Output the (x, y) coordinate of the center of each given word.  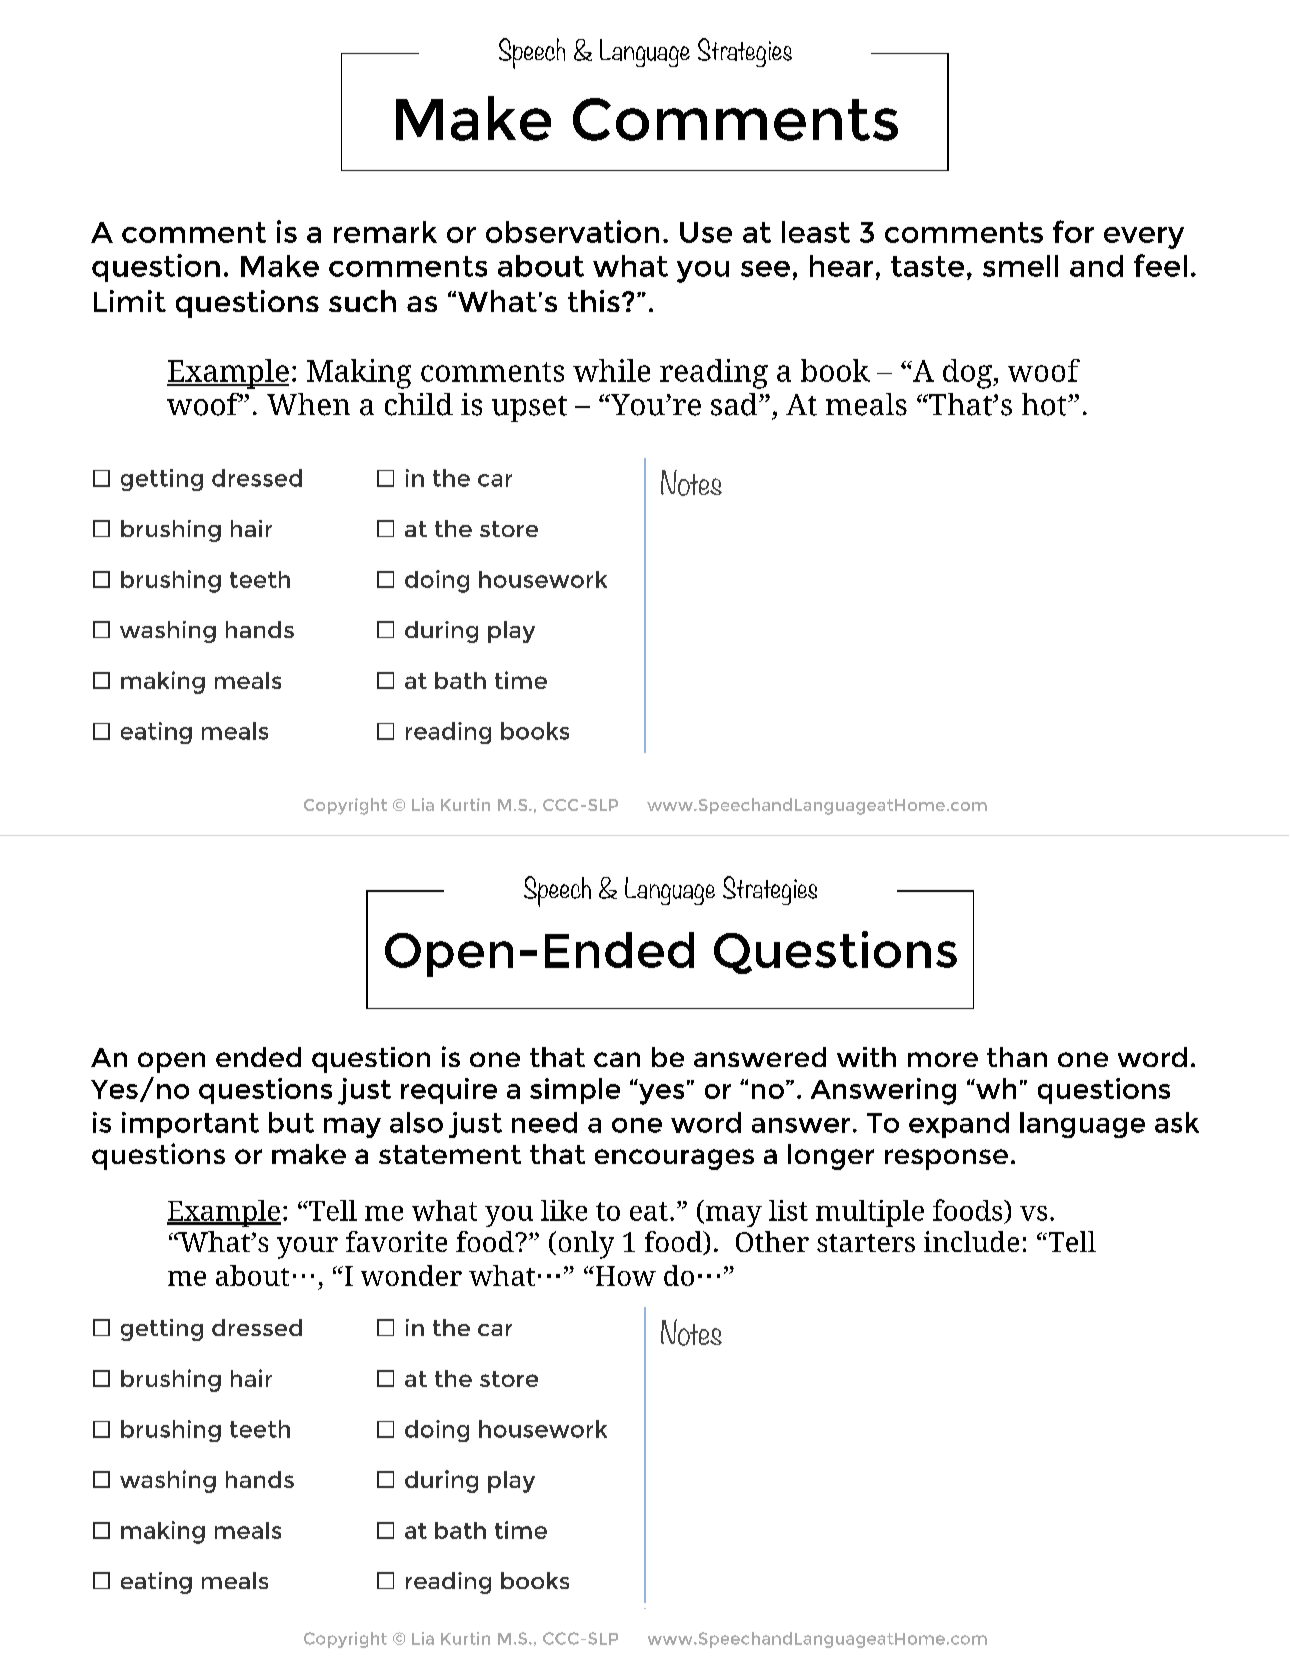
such (362, 301)
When (308, 404)
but (291, 1122)
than (1017, 1057)
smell (1020, 266)
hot (1045, 404)
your (307, 1248)
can (617, 1059)
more (943, 1059)
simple (575, 1091)
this (594, 301)
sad (735, 404)
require (449, 1091)
